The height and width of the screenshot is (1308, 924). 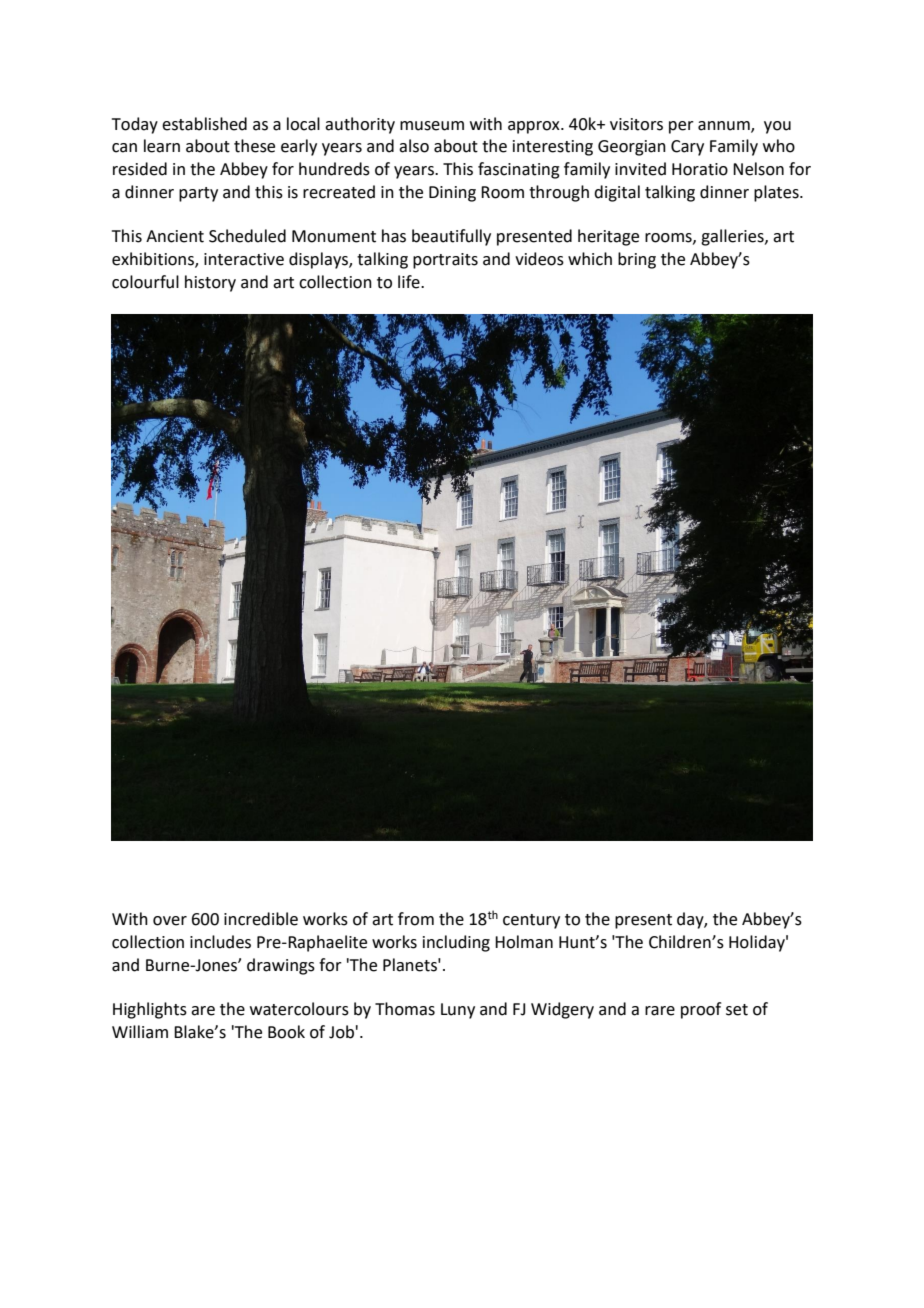 What do you see at coordinates (701, 1010) in the screenshot?
I see `proof` at bounding box center [701, 1010].
